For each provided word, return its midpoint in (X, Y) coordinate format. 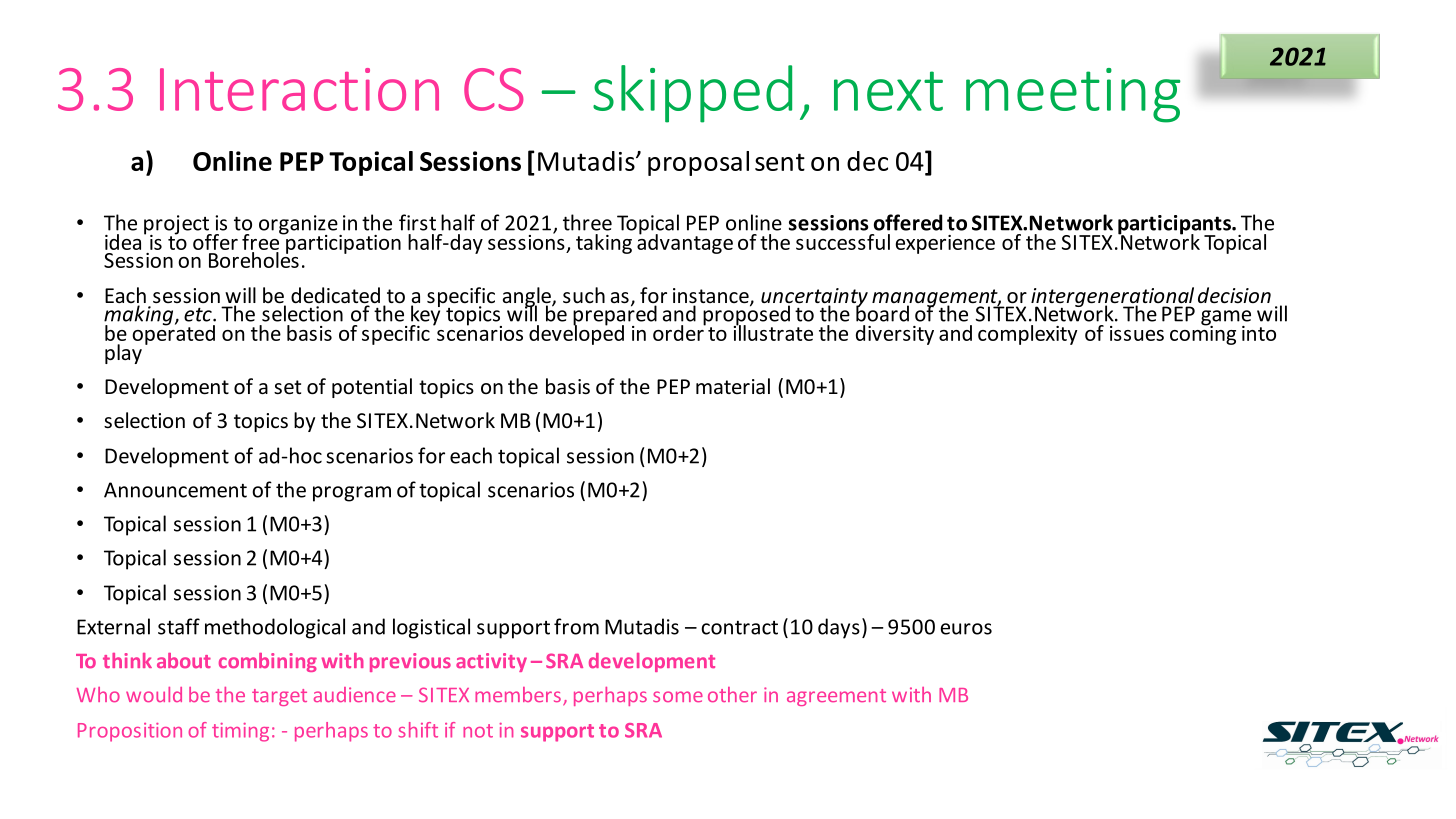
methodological (275, 628)
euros (966, 629)
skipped (692, 94)
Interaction (299, 89)
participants (1175, 226)
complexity (1028, 335)
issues (1137, 333)
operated (173, 334)
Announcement (175, 490)
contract (739, 628)
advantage (685, 243)
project (178, 226)
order (679, 332)
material (733, 386)
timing (240, 732)
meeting (1073, 95)
